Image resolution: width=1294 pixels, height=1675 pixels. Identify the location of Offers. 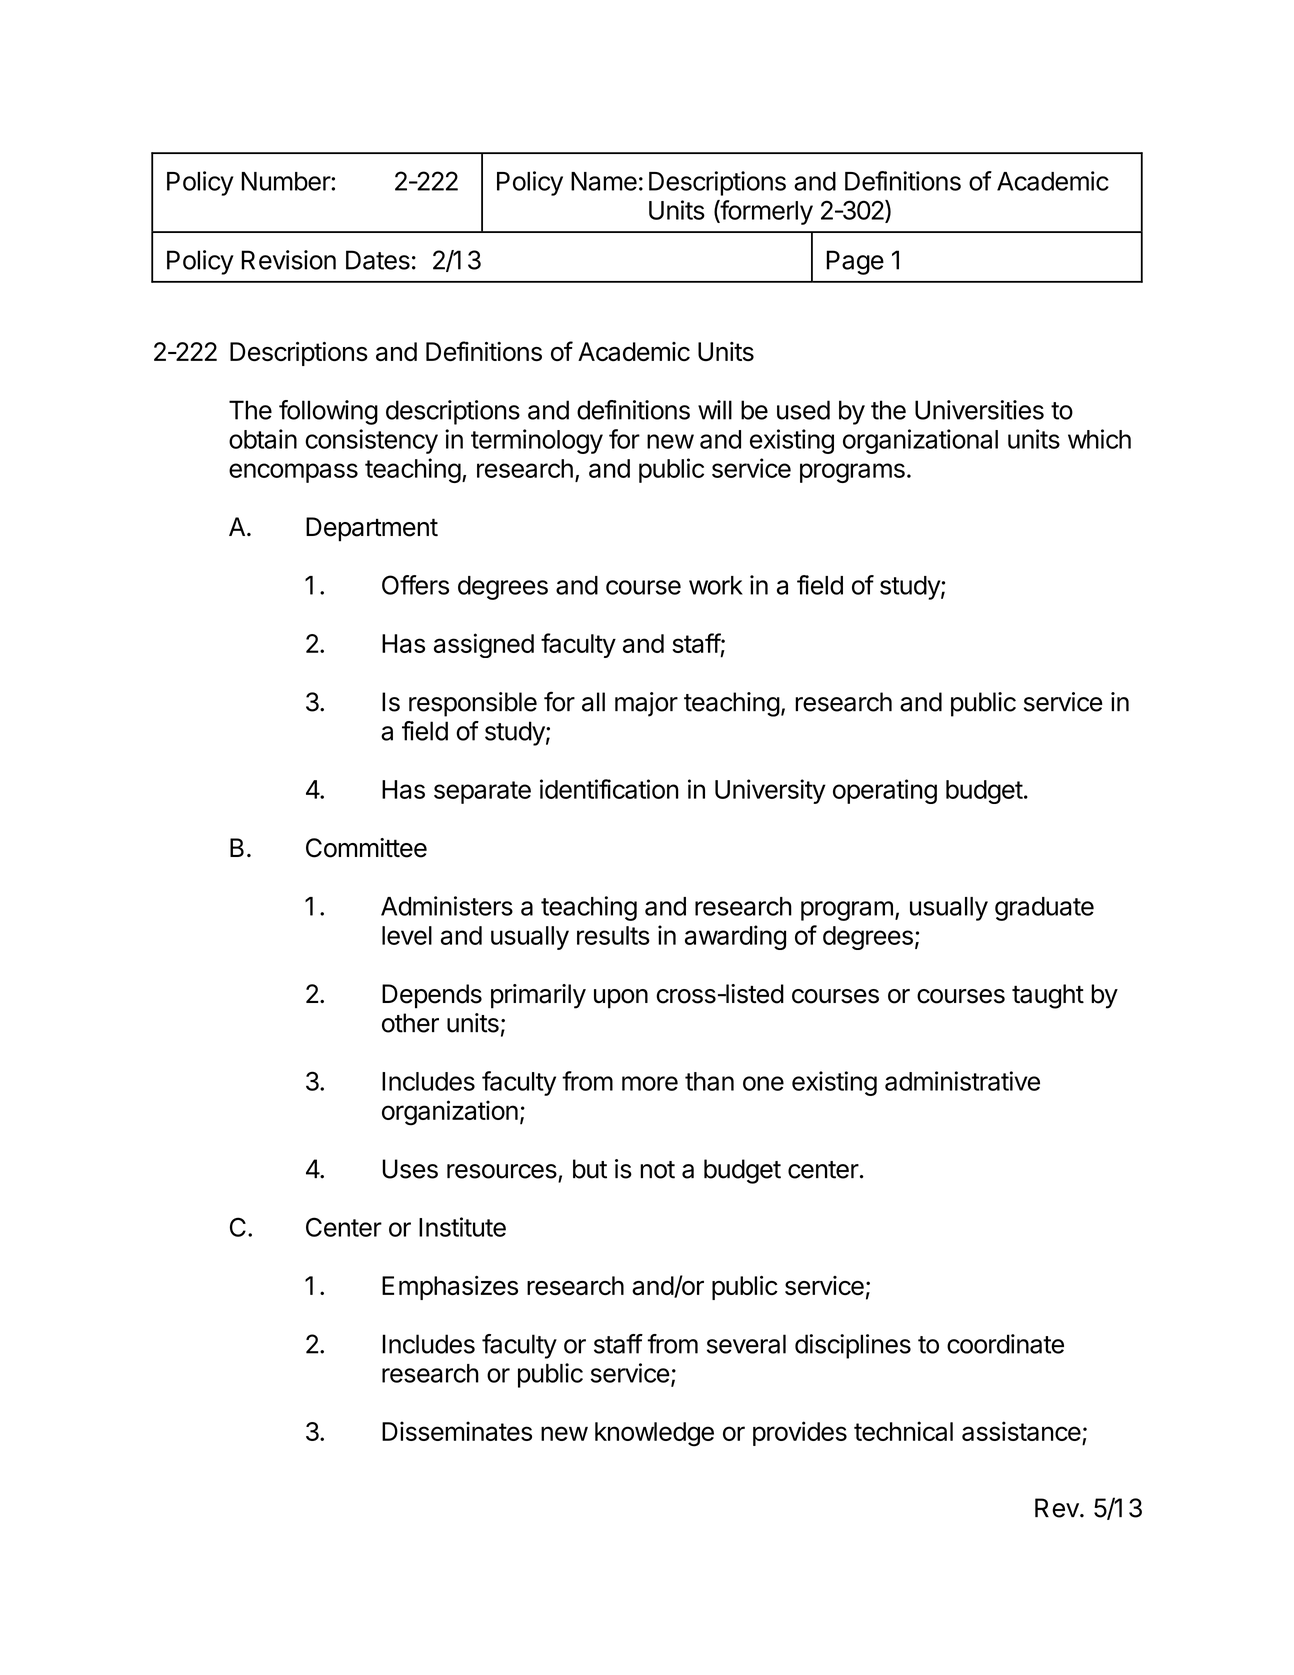
(415, 585).
